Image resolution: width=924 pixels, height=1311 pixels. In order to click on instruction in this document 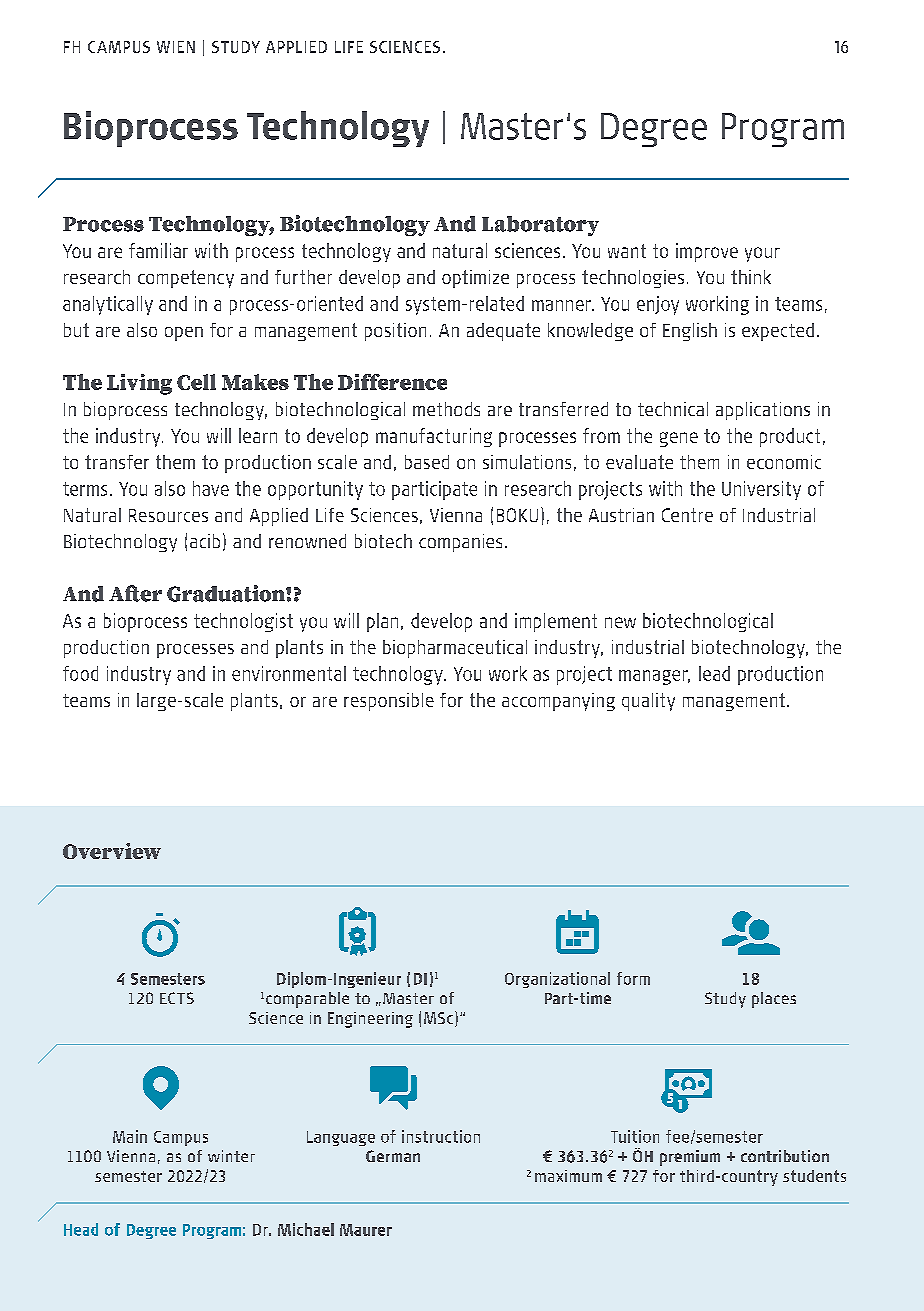, I will do `click(441, 1136)`.
